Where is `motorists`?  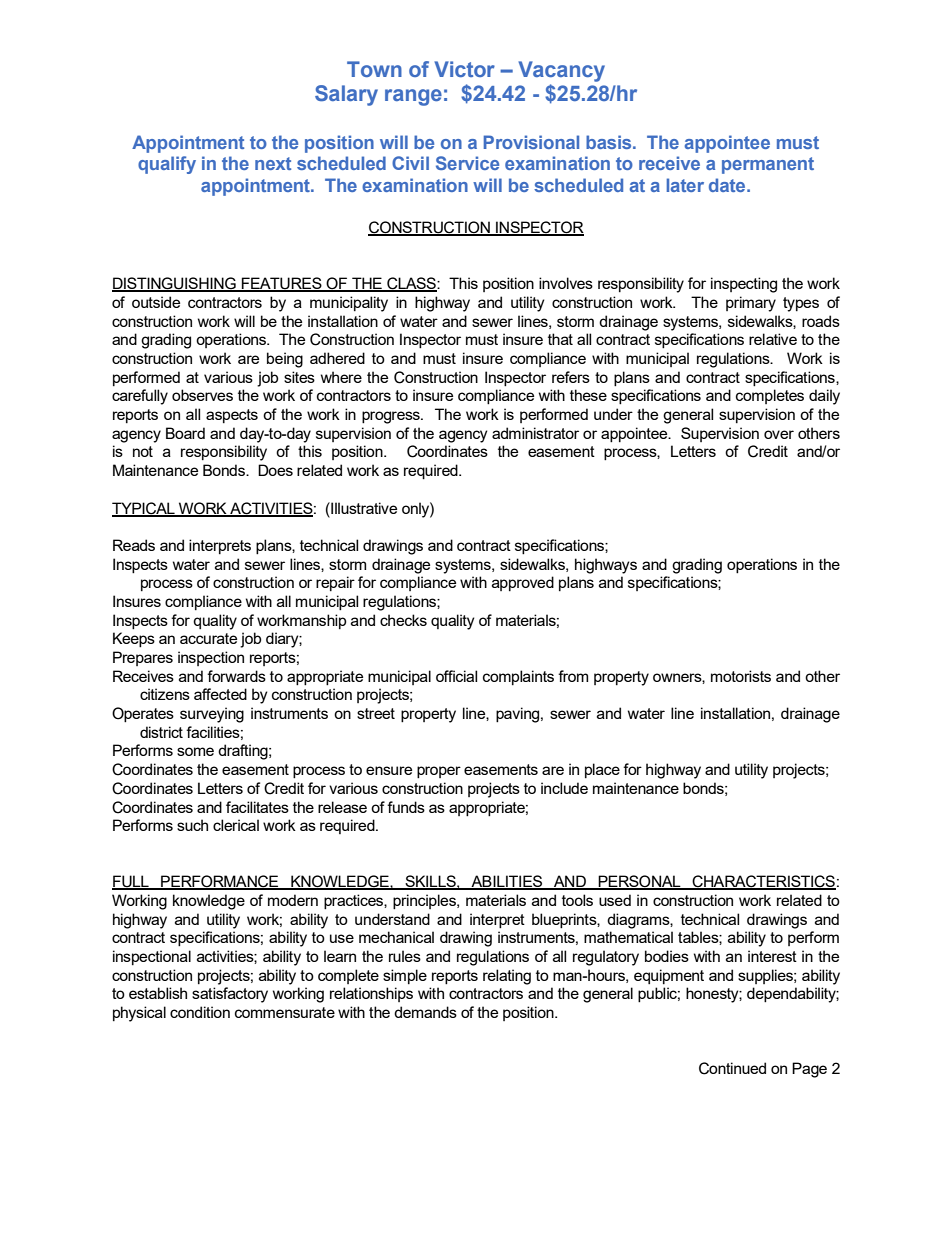 motorists is located at coordinates (741, 676).
